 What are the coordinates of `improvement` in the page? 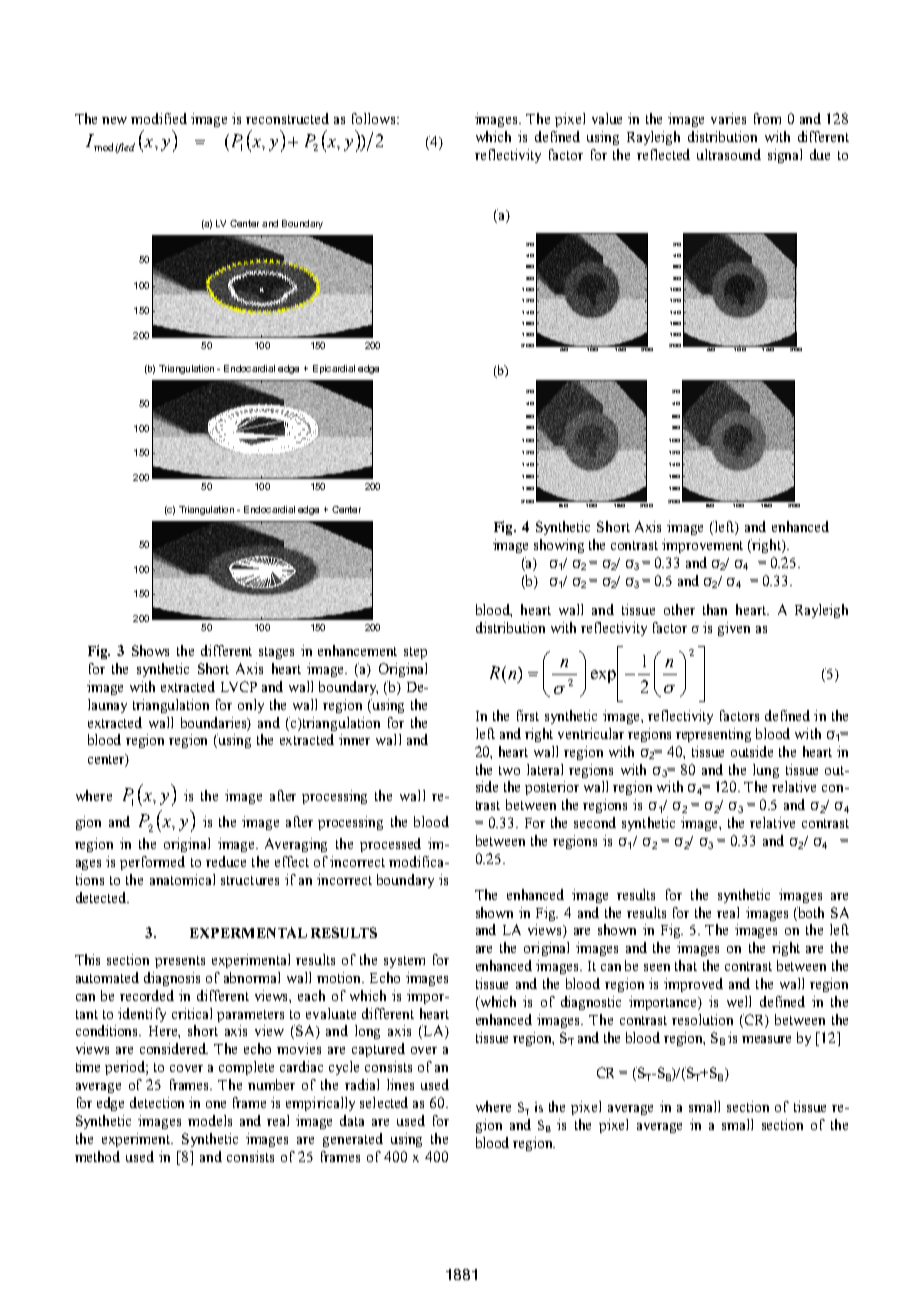 It's located at (702, 546).
